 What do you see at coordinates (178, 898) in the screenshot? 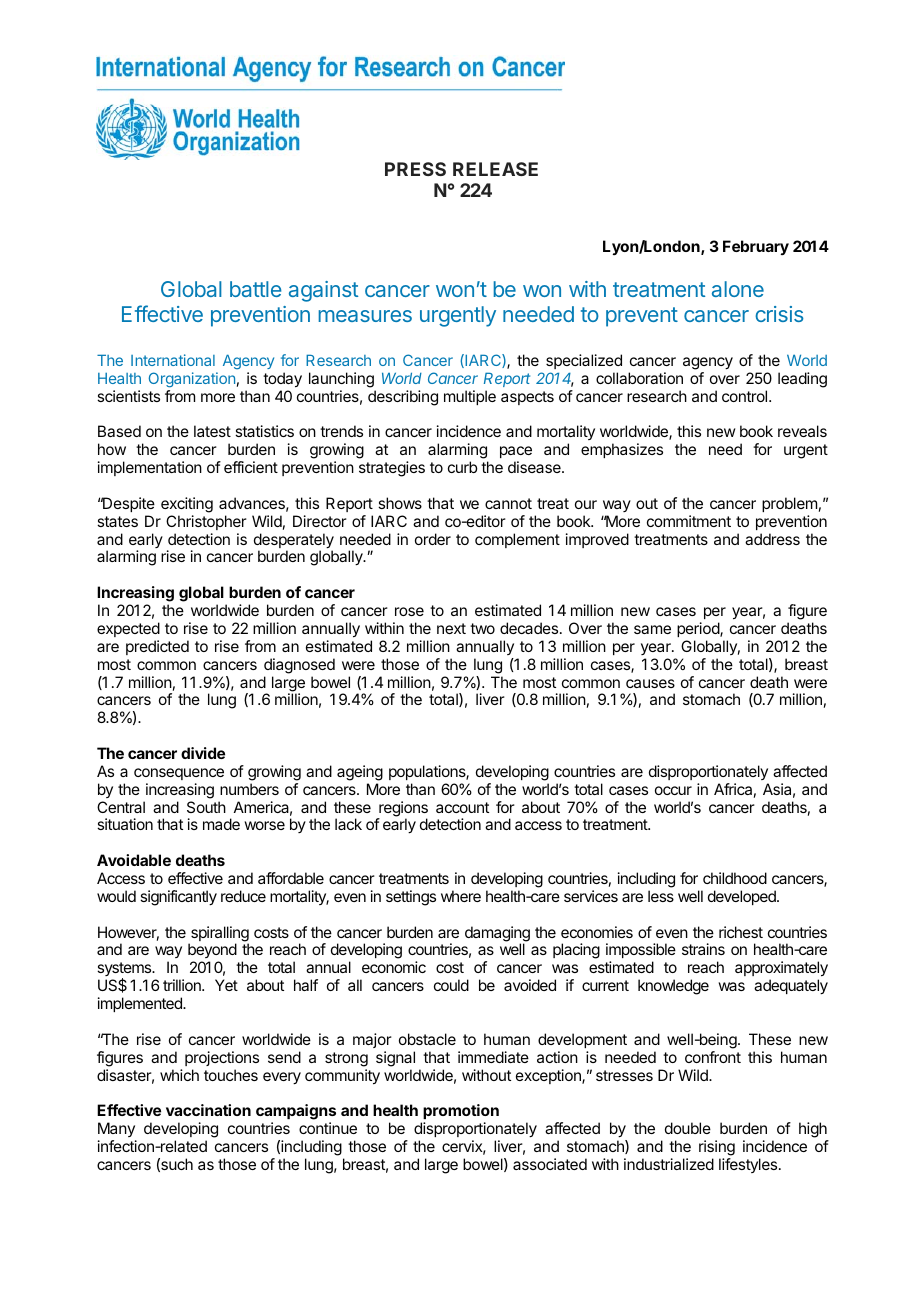
I see `significantly` at bounding box center [178, 898].
